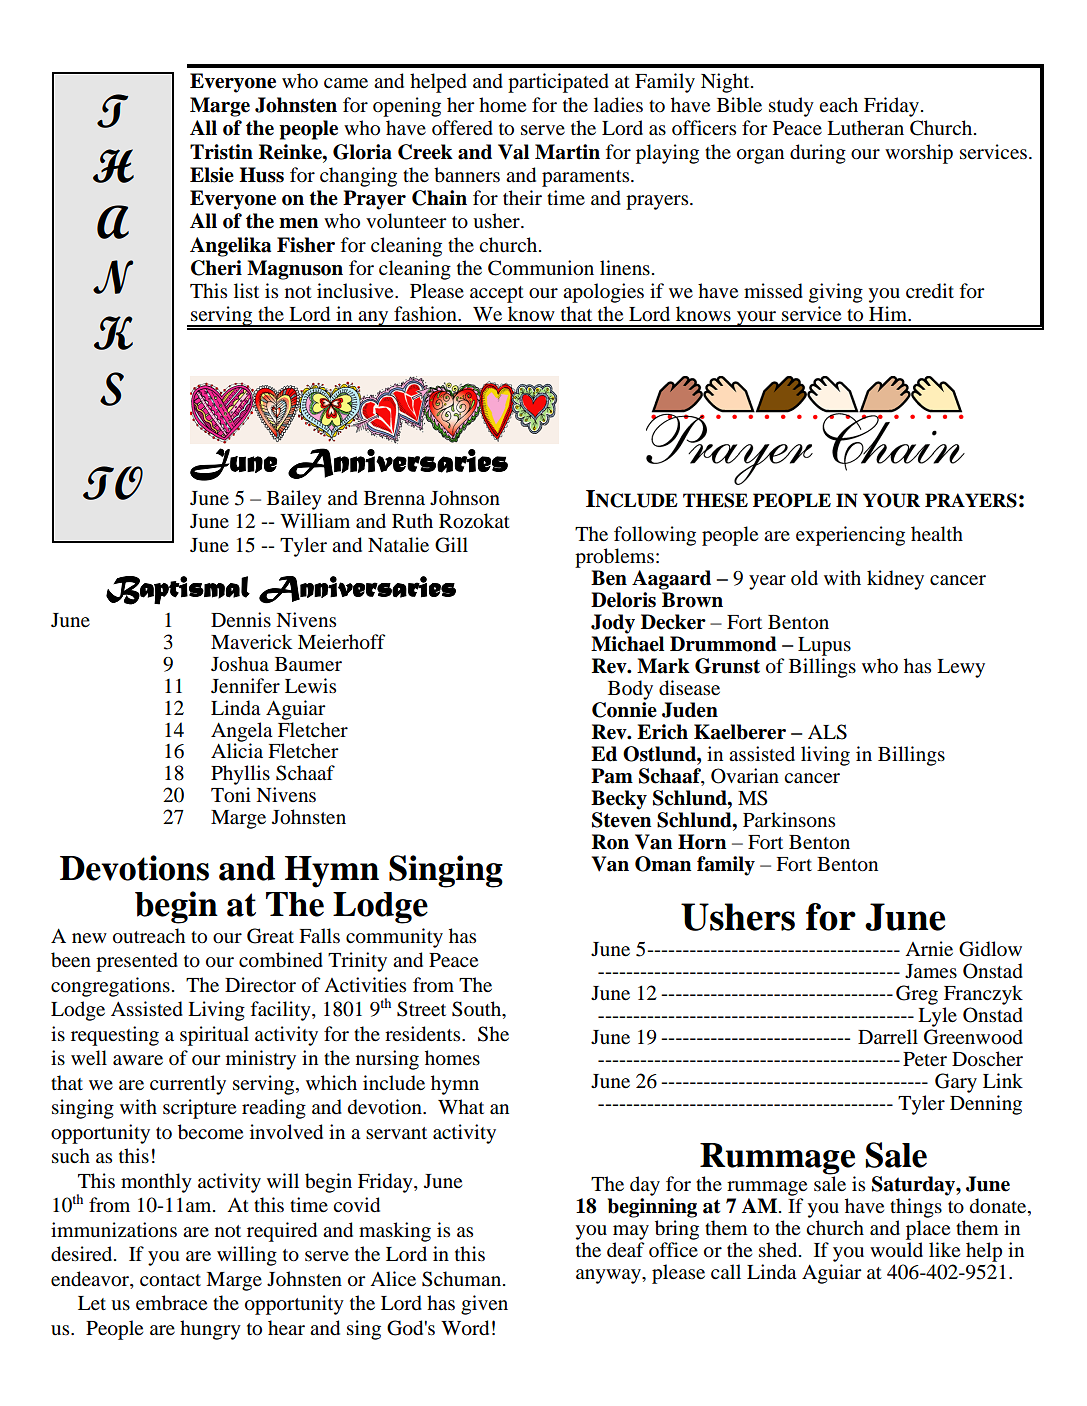 This image has height=1406, width=1087. What do you see at coordinates (865, 128) in the image?
I see `Lutheran` at bounding box center [865, 128].
